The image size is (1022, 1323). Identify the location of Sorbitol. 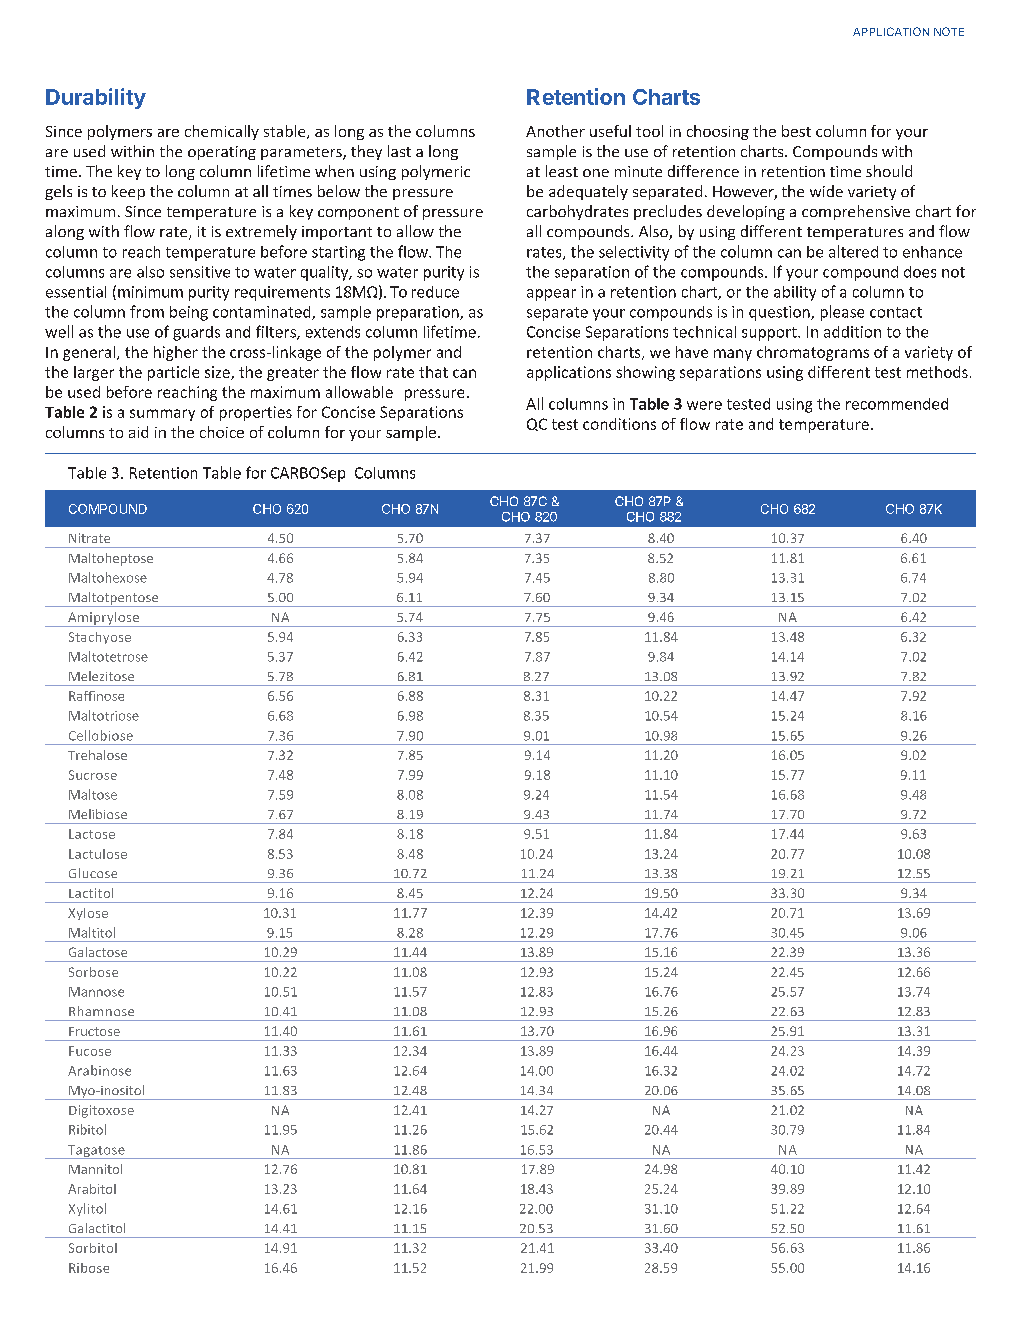
(93, 1248).
